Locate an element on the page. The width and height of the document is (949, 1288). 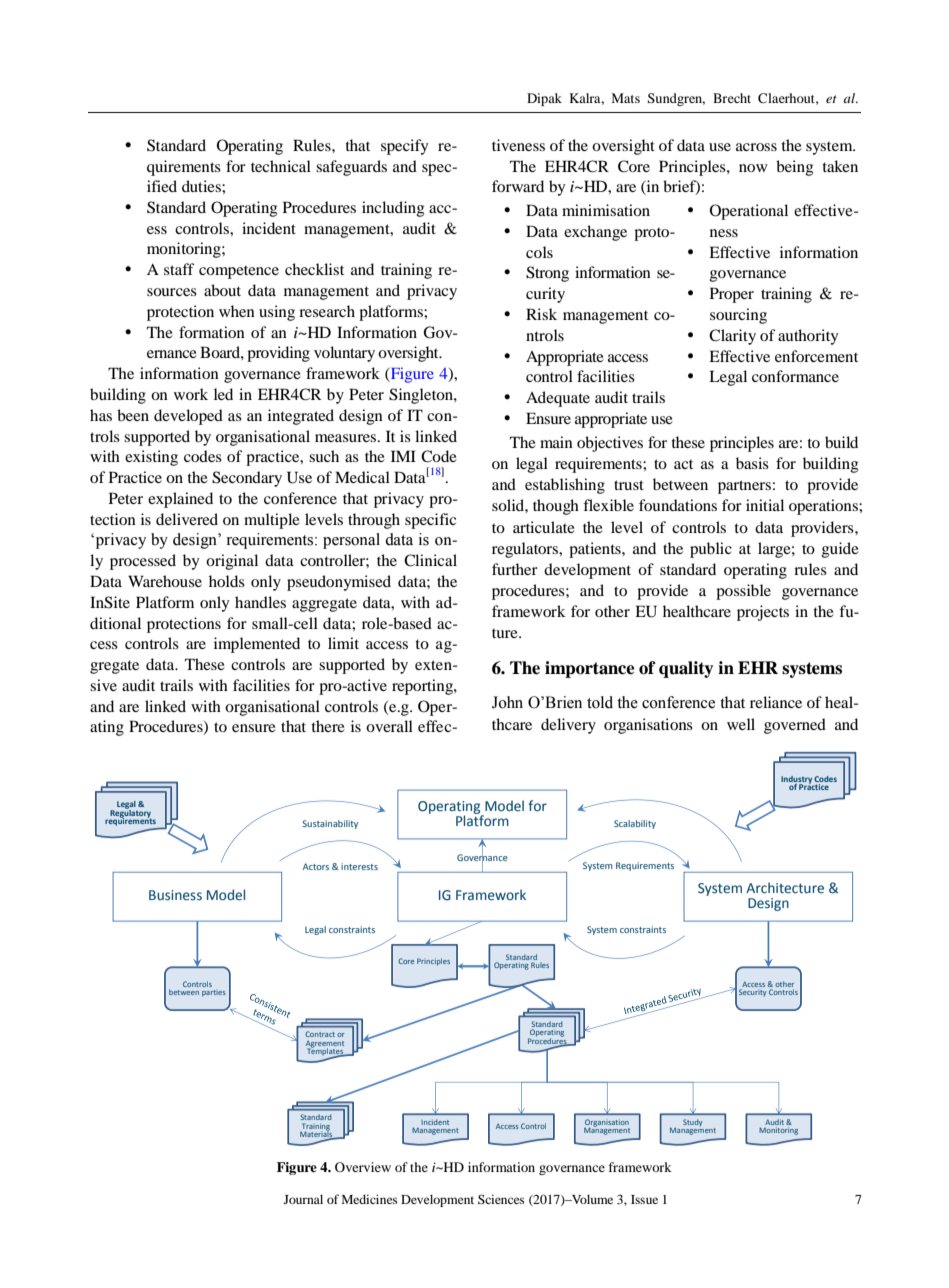
John is located at coordinates (507, 702).
